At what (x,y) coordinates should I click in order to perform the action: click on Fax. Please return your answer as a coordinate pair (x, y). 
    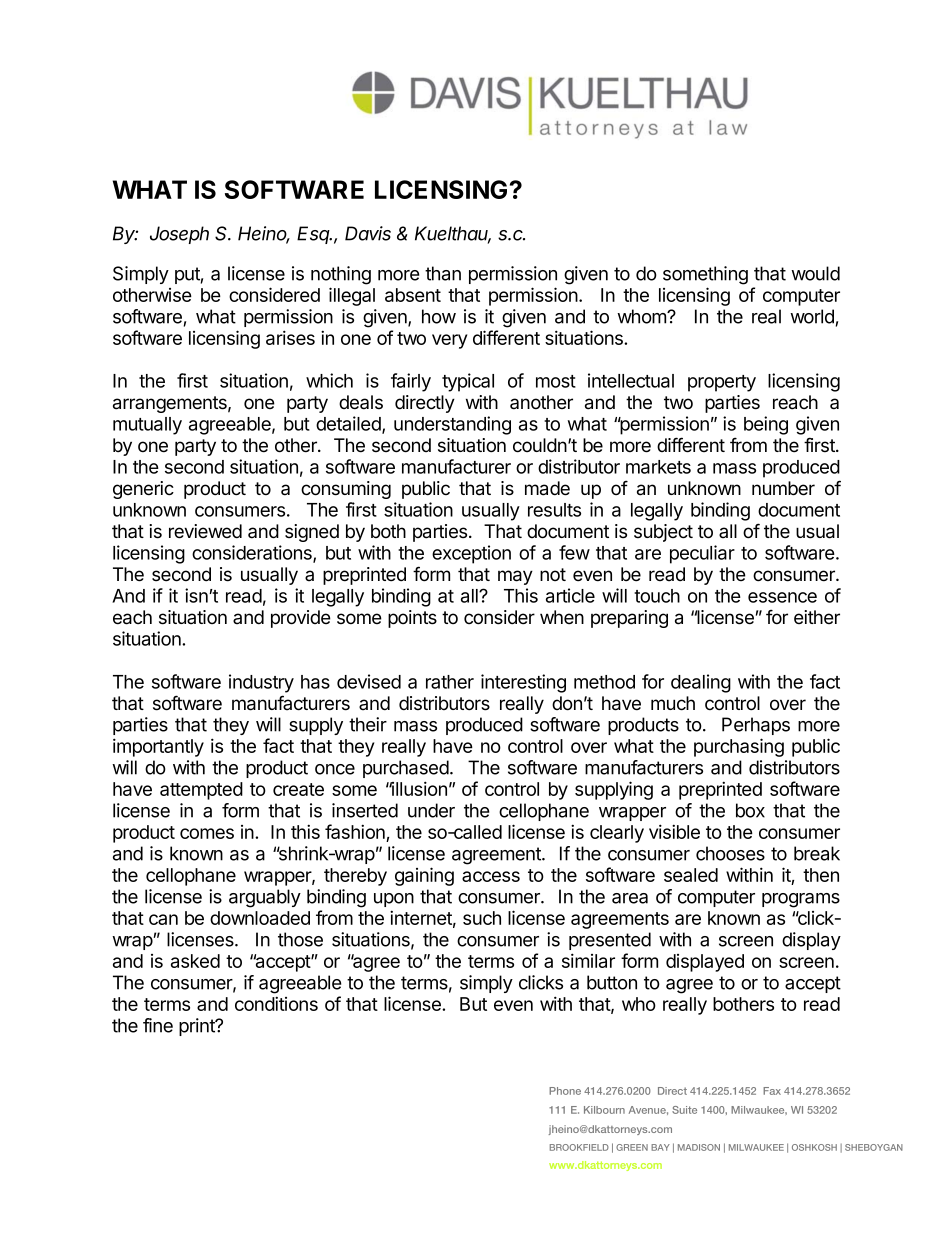
    Looking at the image, I should click on (772, 1091).
